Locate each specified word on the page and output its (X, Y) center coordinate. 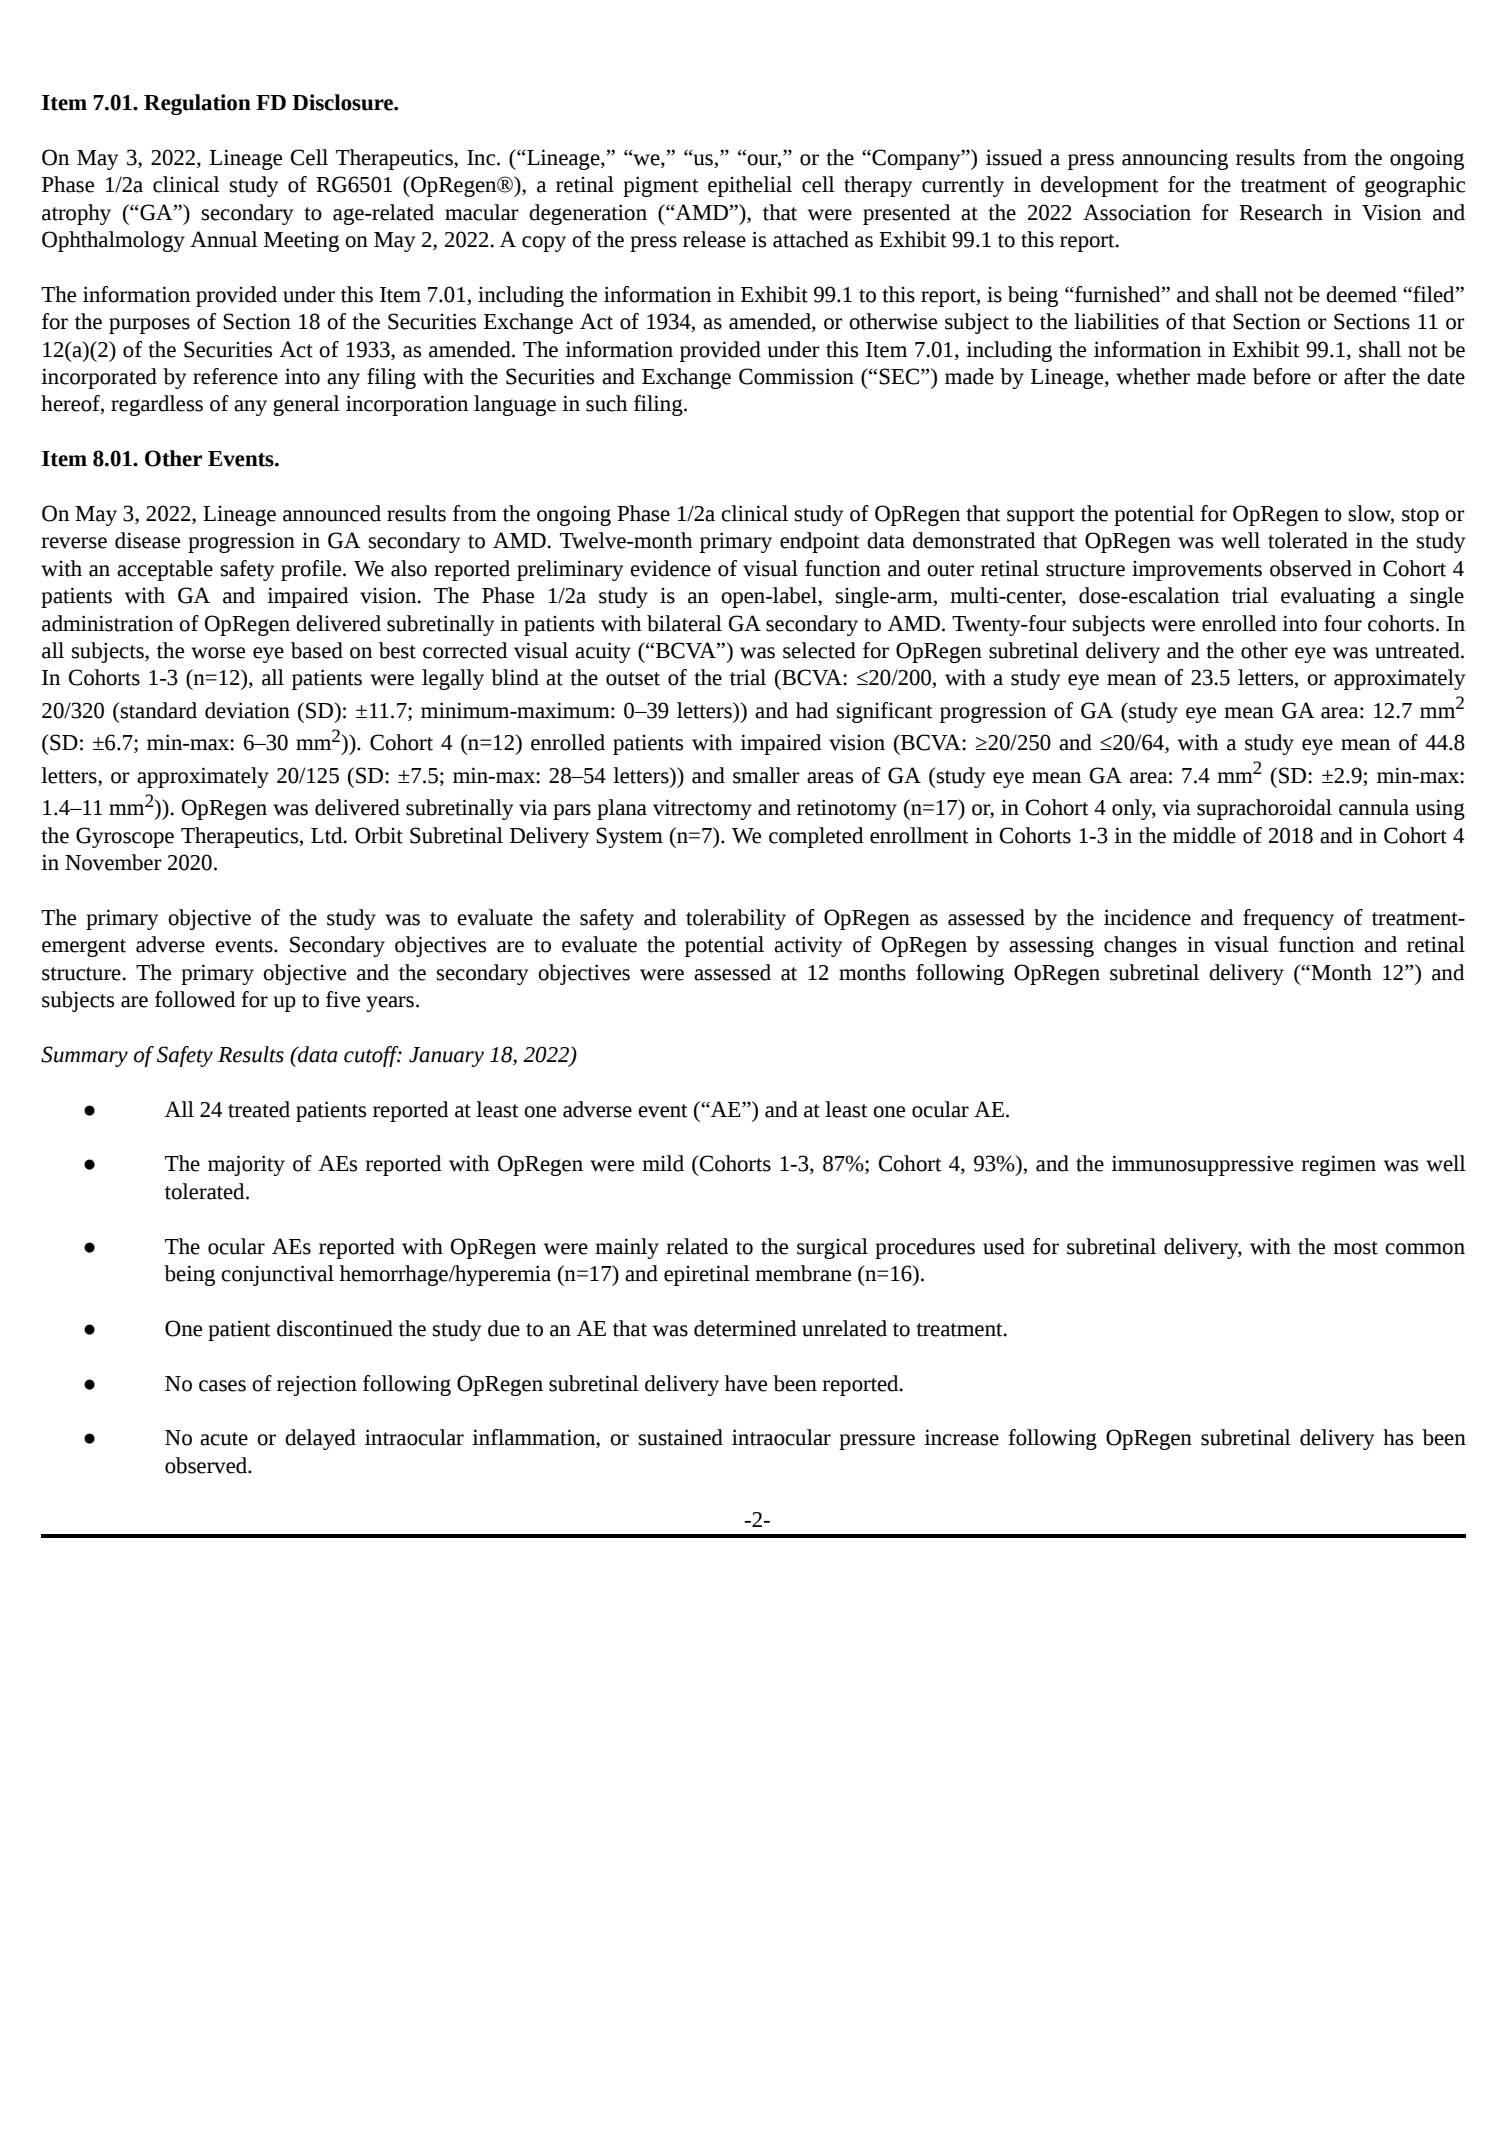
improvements (1197, 570)
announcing (1175, 159)
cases (222, 1386)
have (746, 1383)
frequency (1288, 919)
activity (808, 946)
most (1355, 1248)
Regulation (197, 104)
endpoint (820, 542)
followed (195, 999)
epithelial (750, 186)
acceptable (165, 570)
